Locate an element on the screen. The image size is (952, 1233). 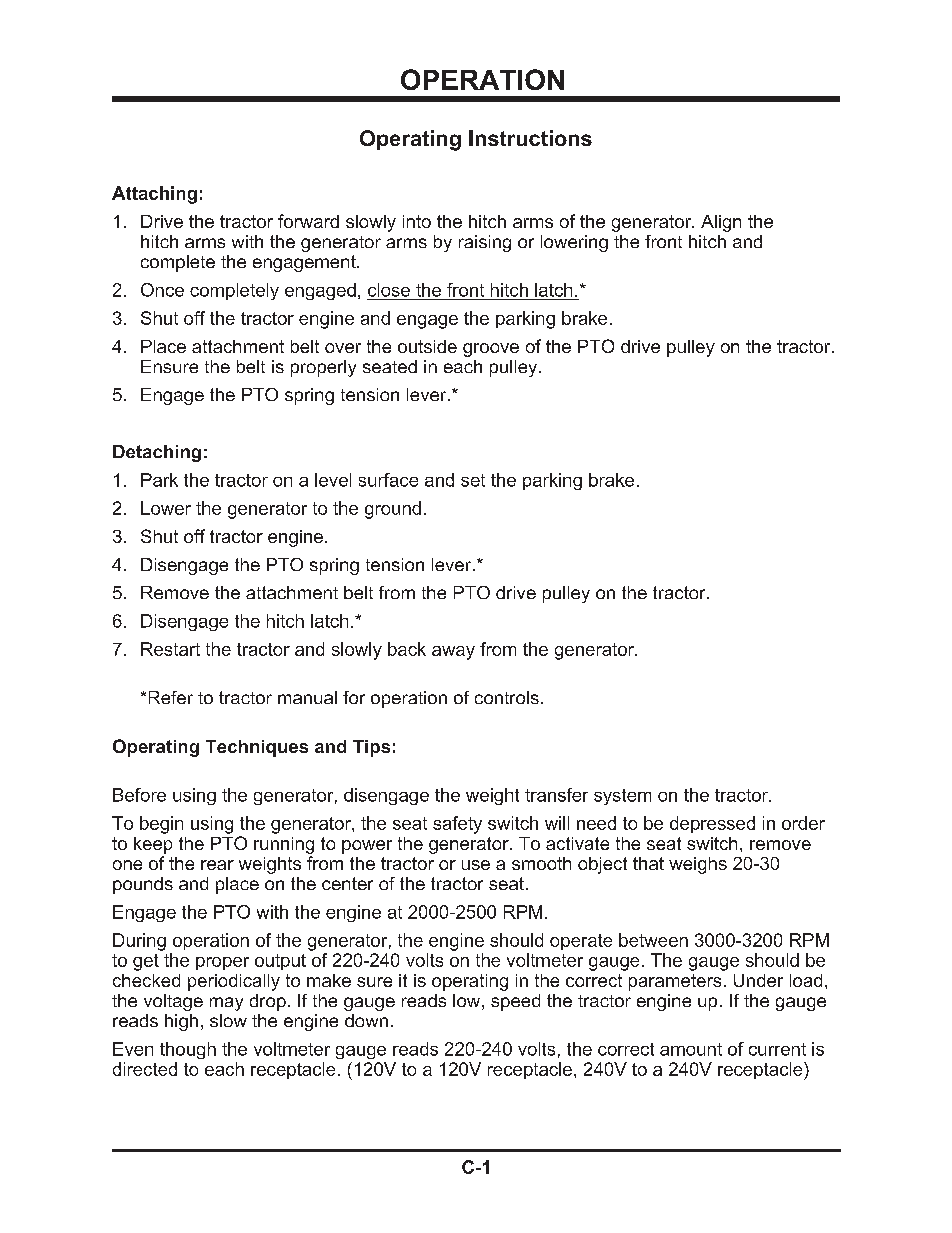
Detaching is located at coordinates (157, 453).
